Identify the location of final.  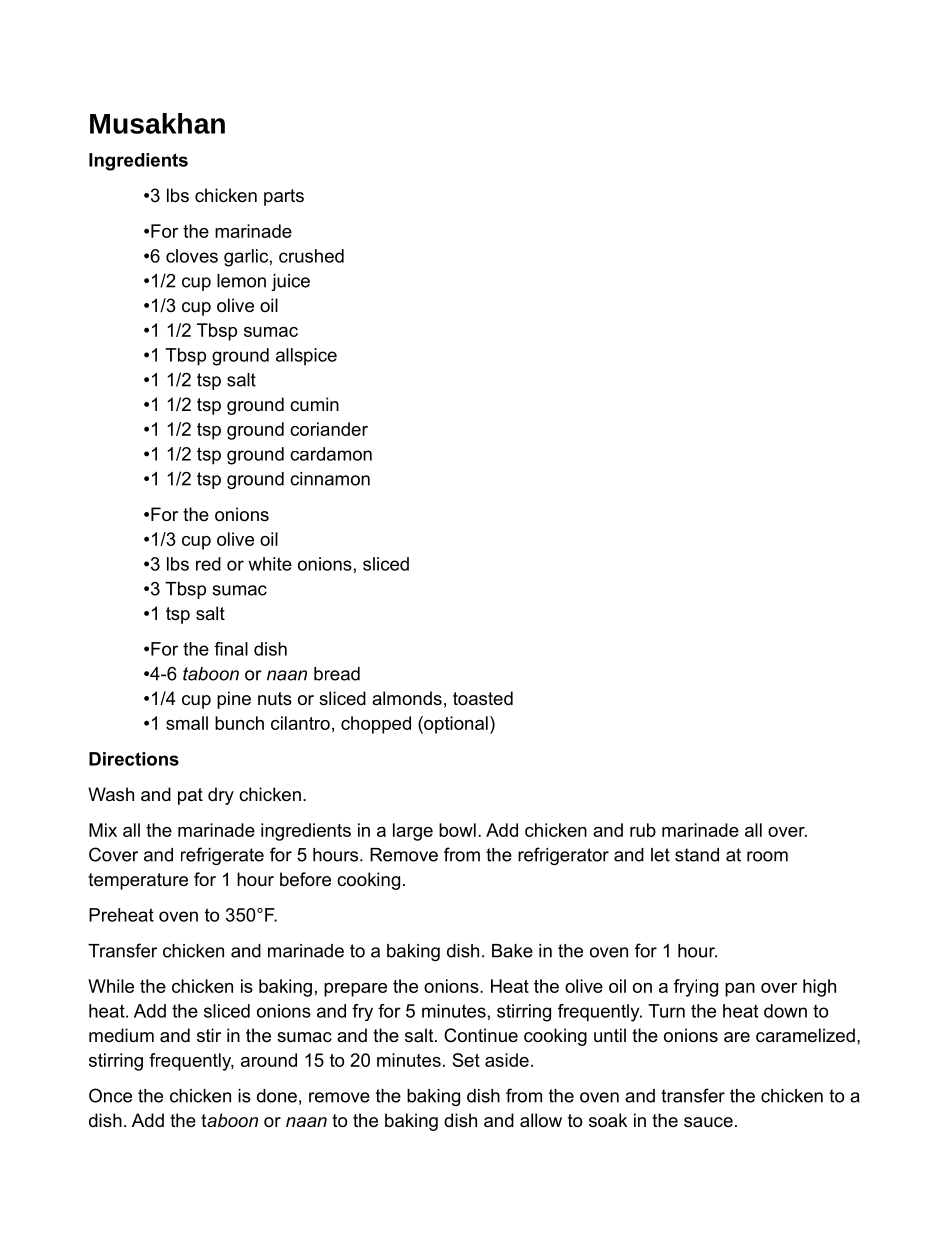
(231, 649).
